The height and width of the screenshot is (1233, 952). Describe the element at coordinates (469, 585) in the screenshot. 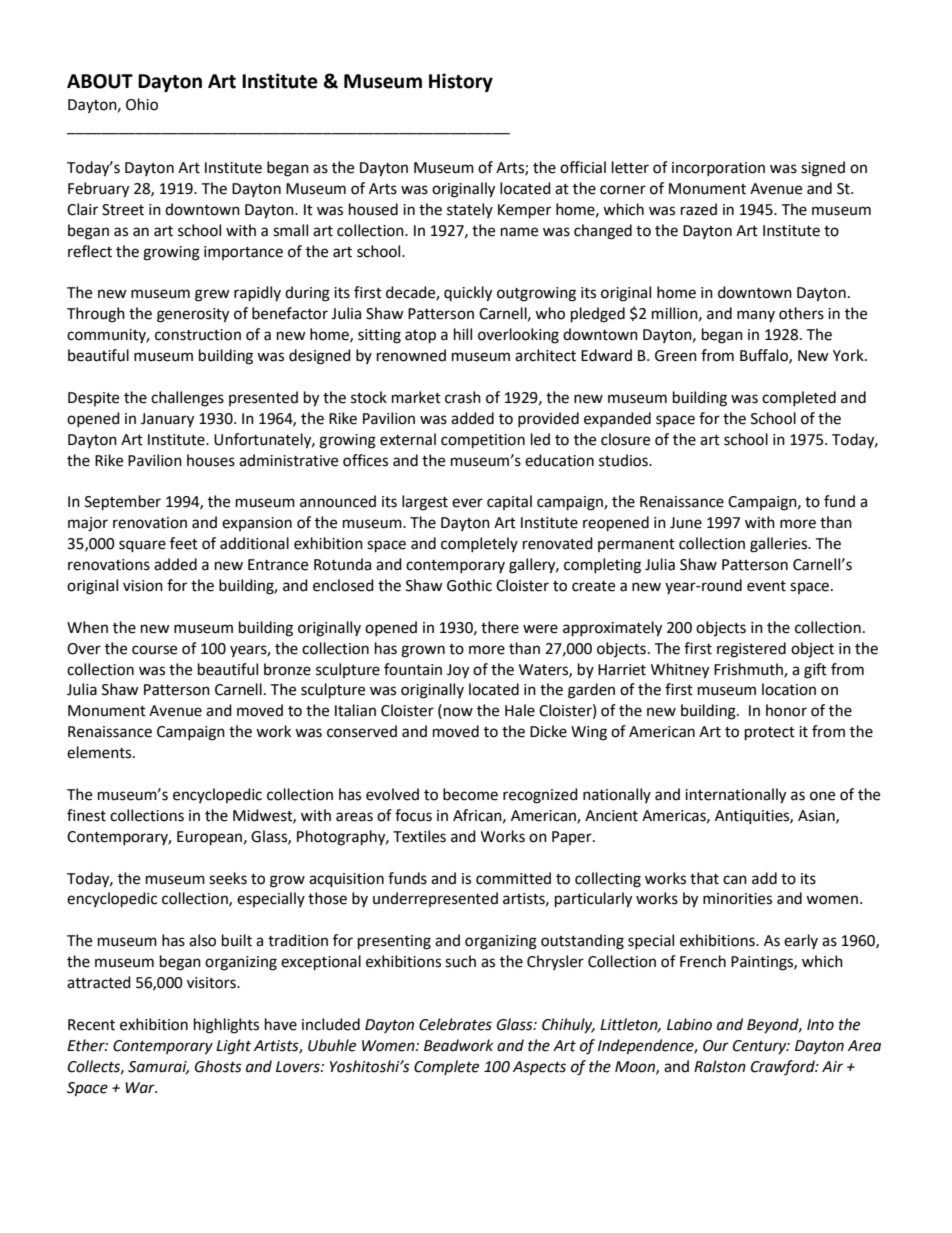

I see `Gothic` at that location.
